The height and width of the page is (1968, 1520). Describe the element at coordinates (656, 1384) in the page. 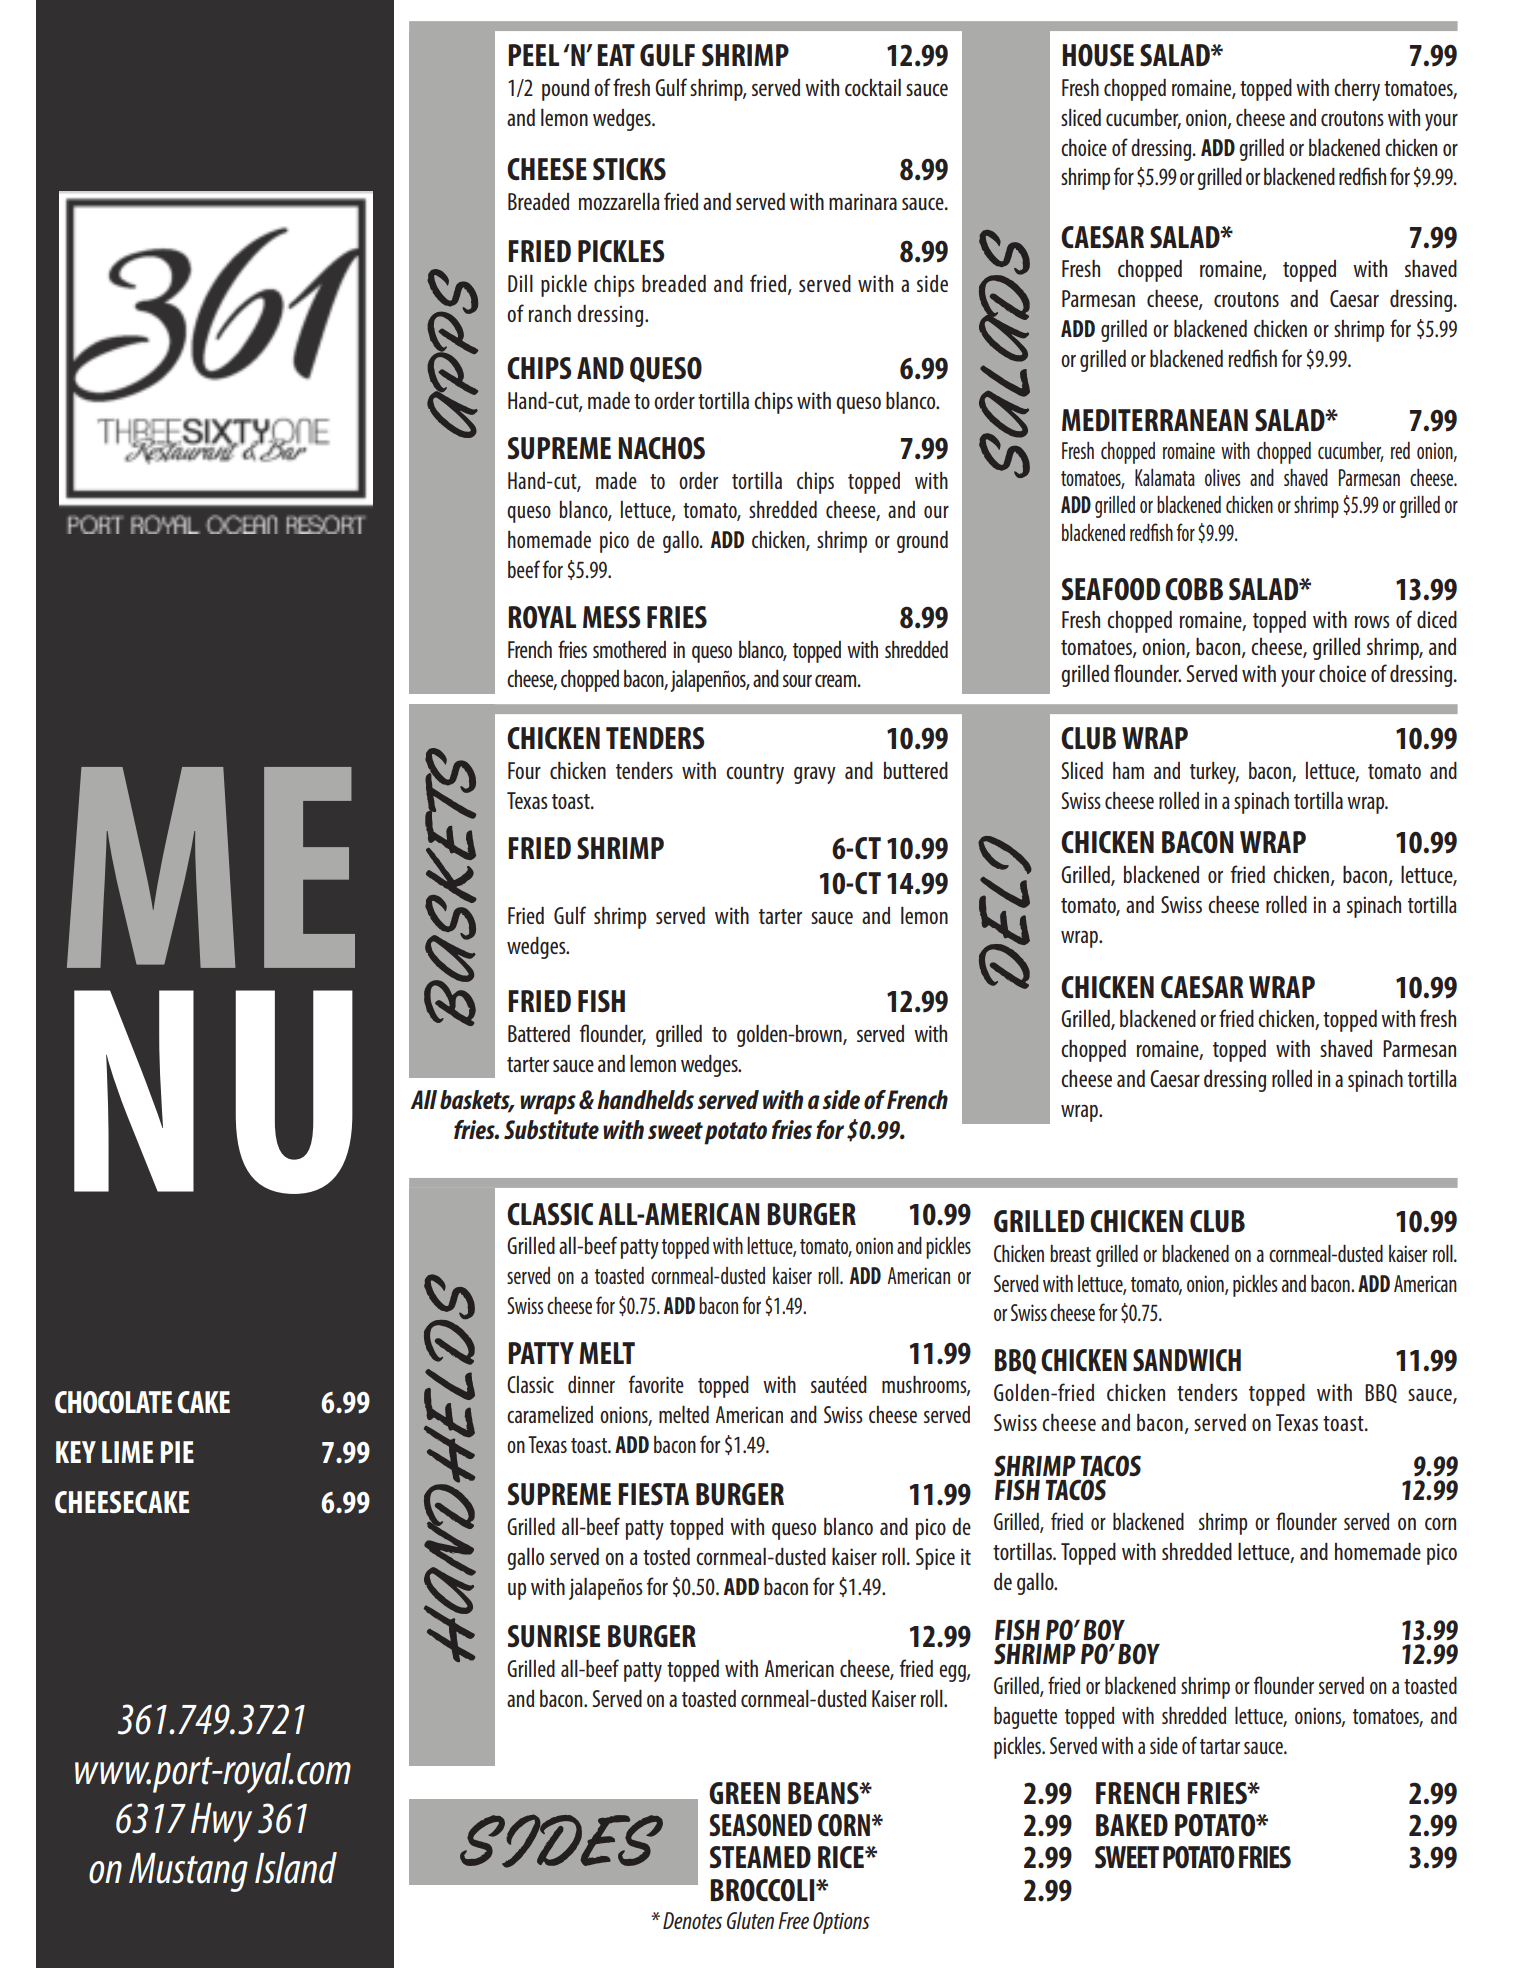

I see `favorite` at that location.
